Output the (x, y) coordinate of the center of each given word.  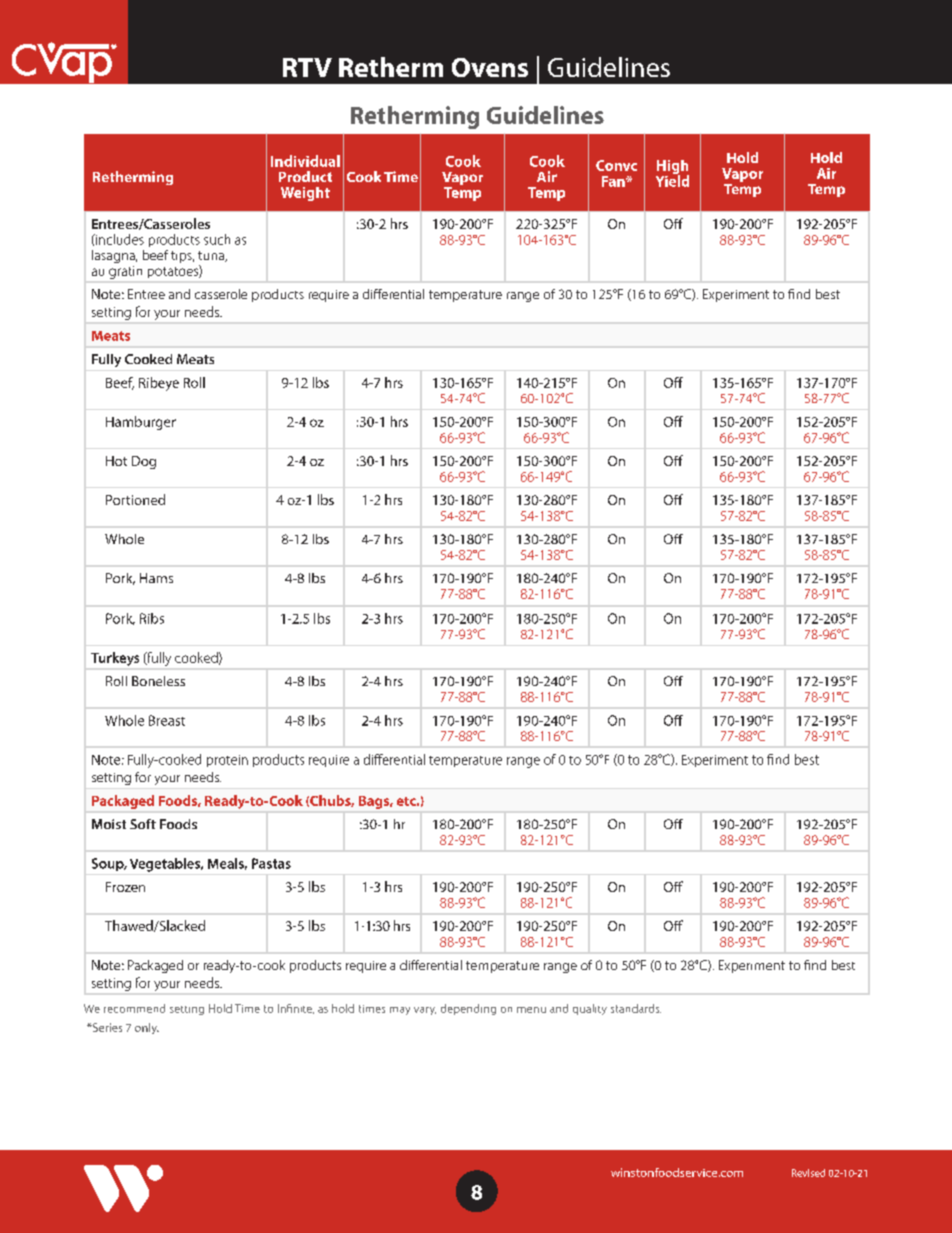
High (672, 168)
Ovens (490, 67)
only (147, 1028)
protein (227, 761)
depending (468, 1009)
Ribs (152, 618)
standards (636, 1008)
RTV (307, 67)
